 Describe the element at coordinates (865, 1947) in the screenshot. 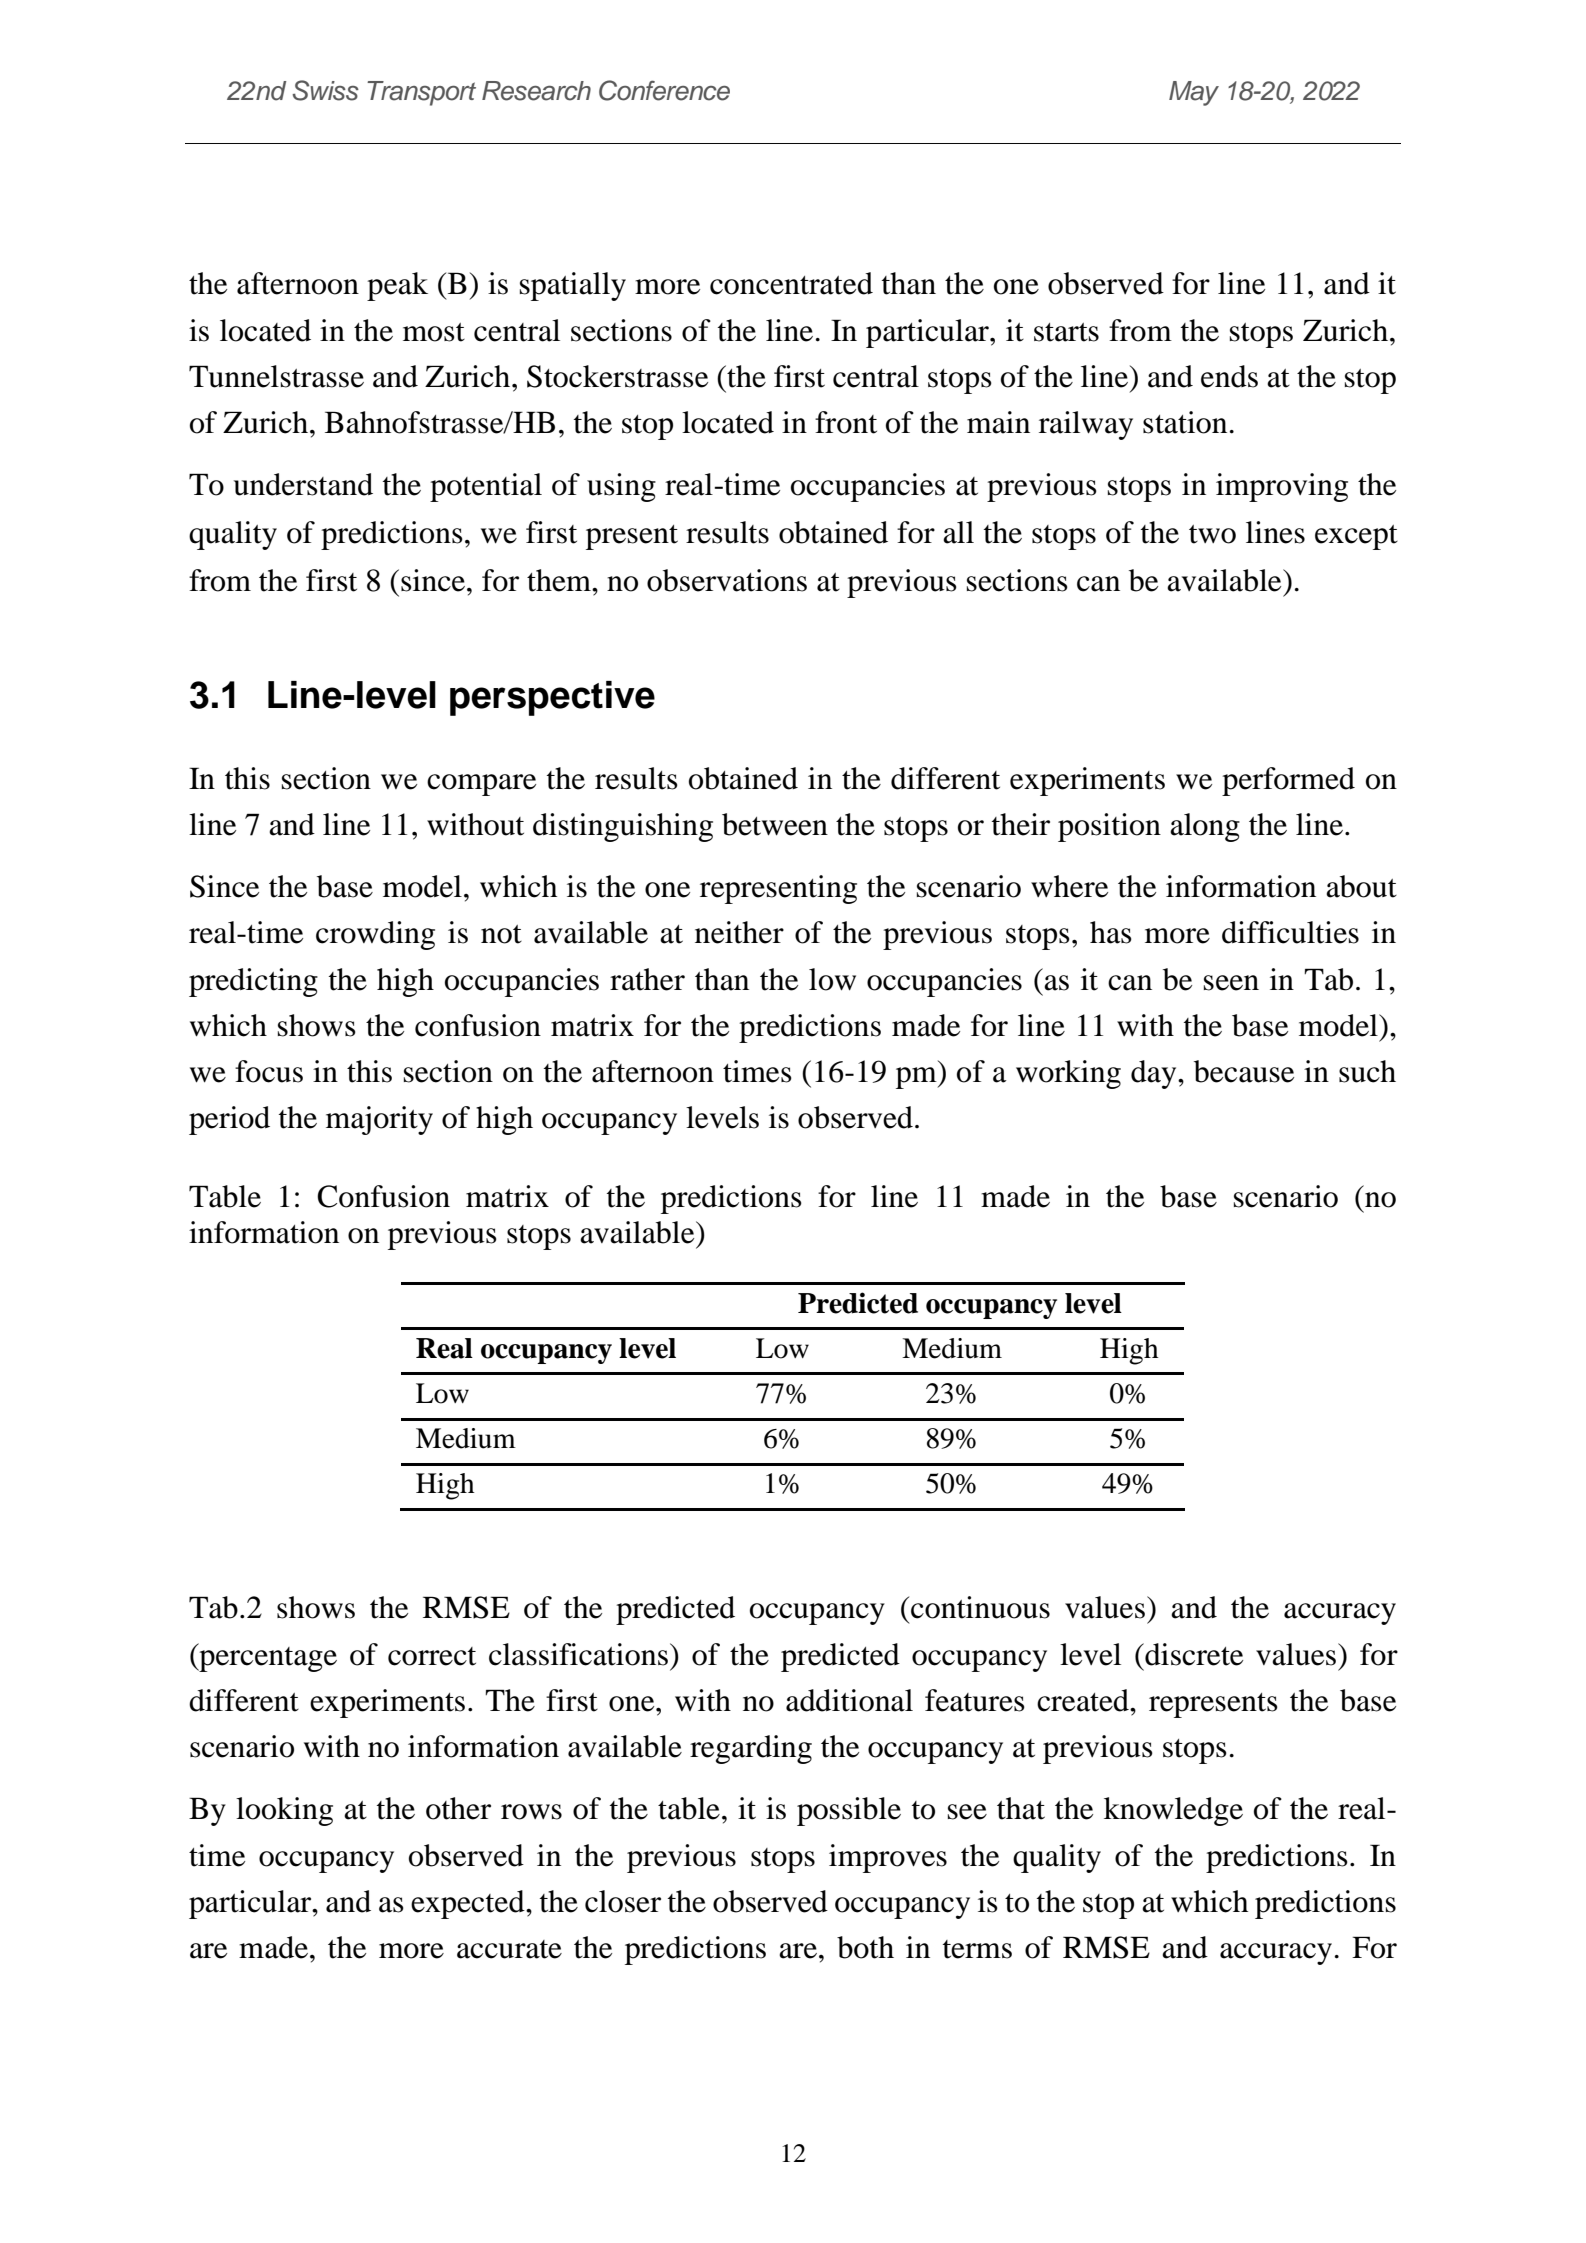

I see `both` at that location.
